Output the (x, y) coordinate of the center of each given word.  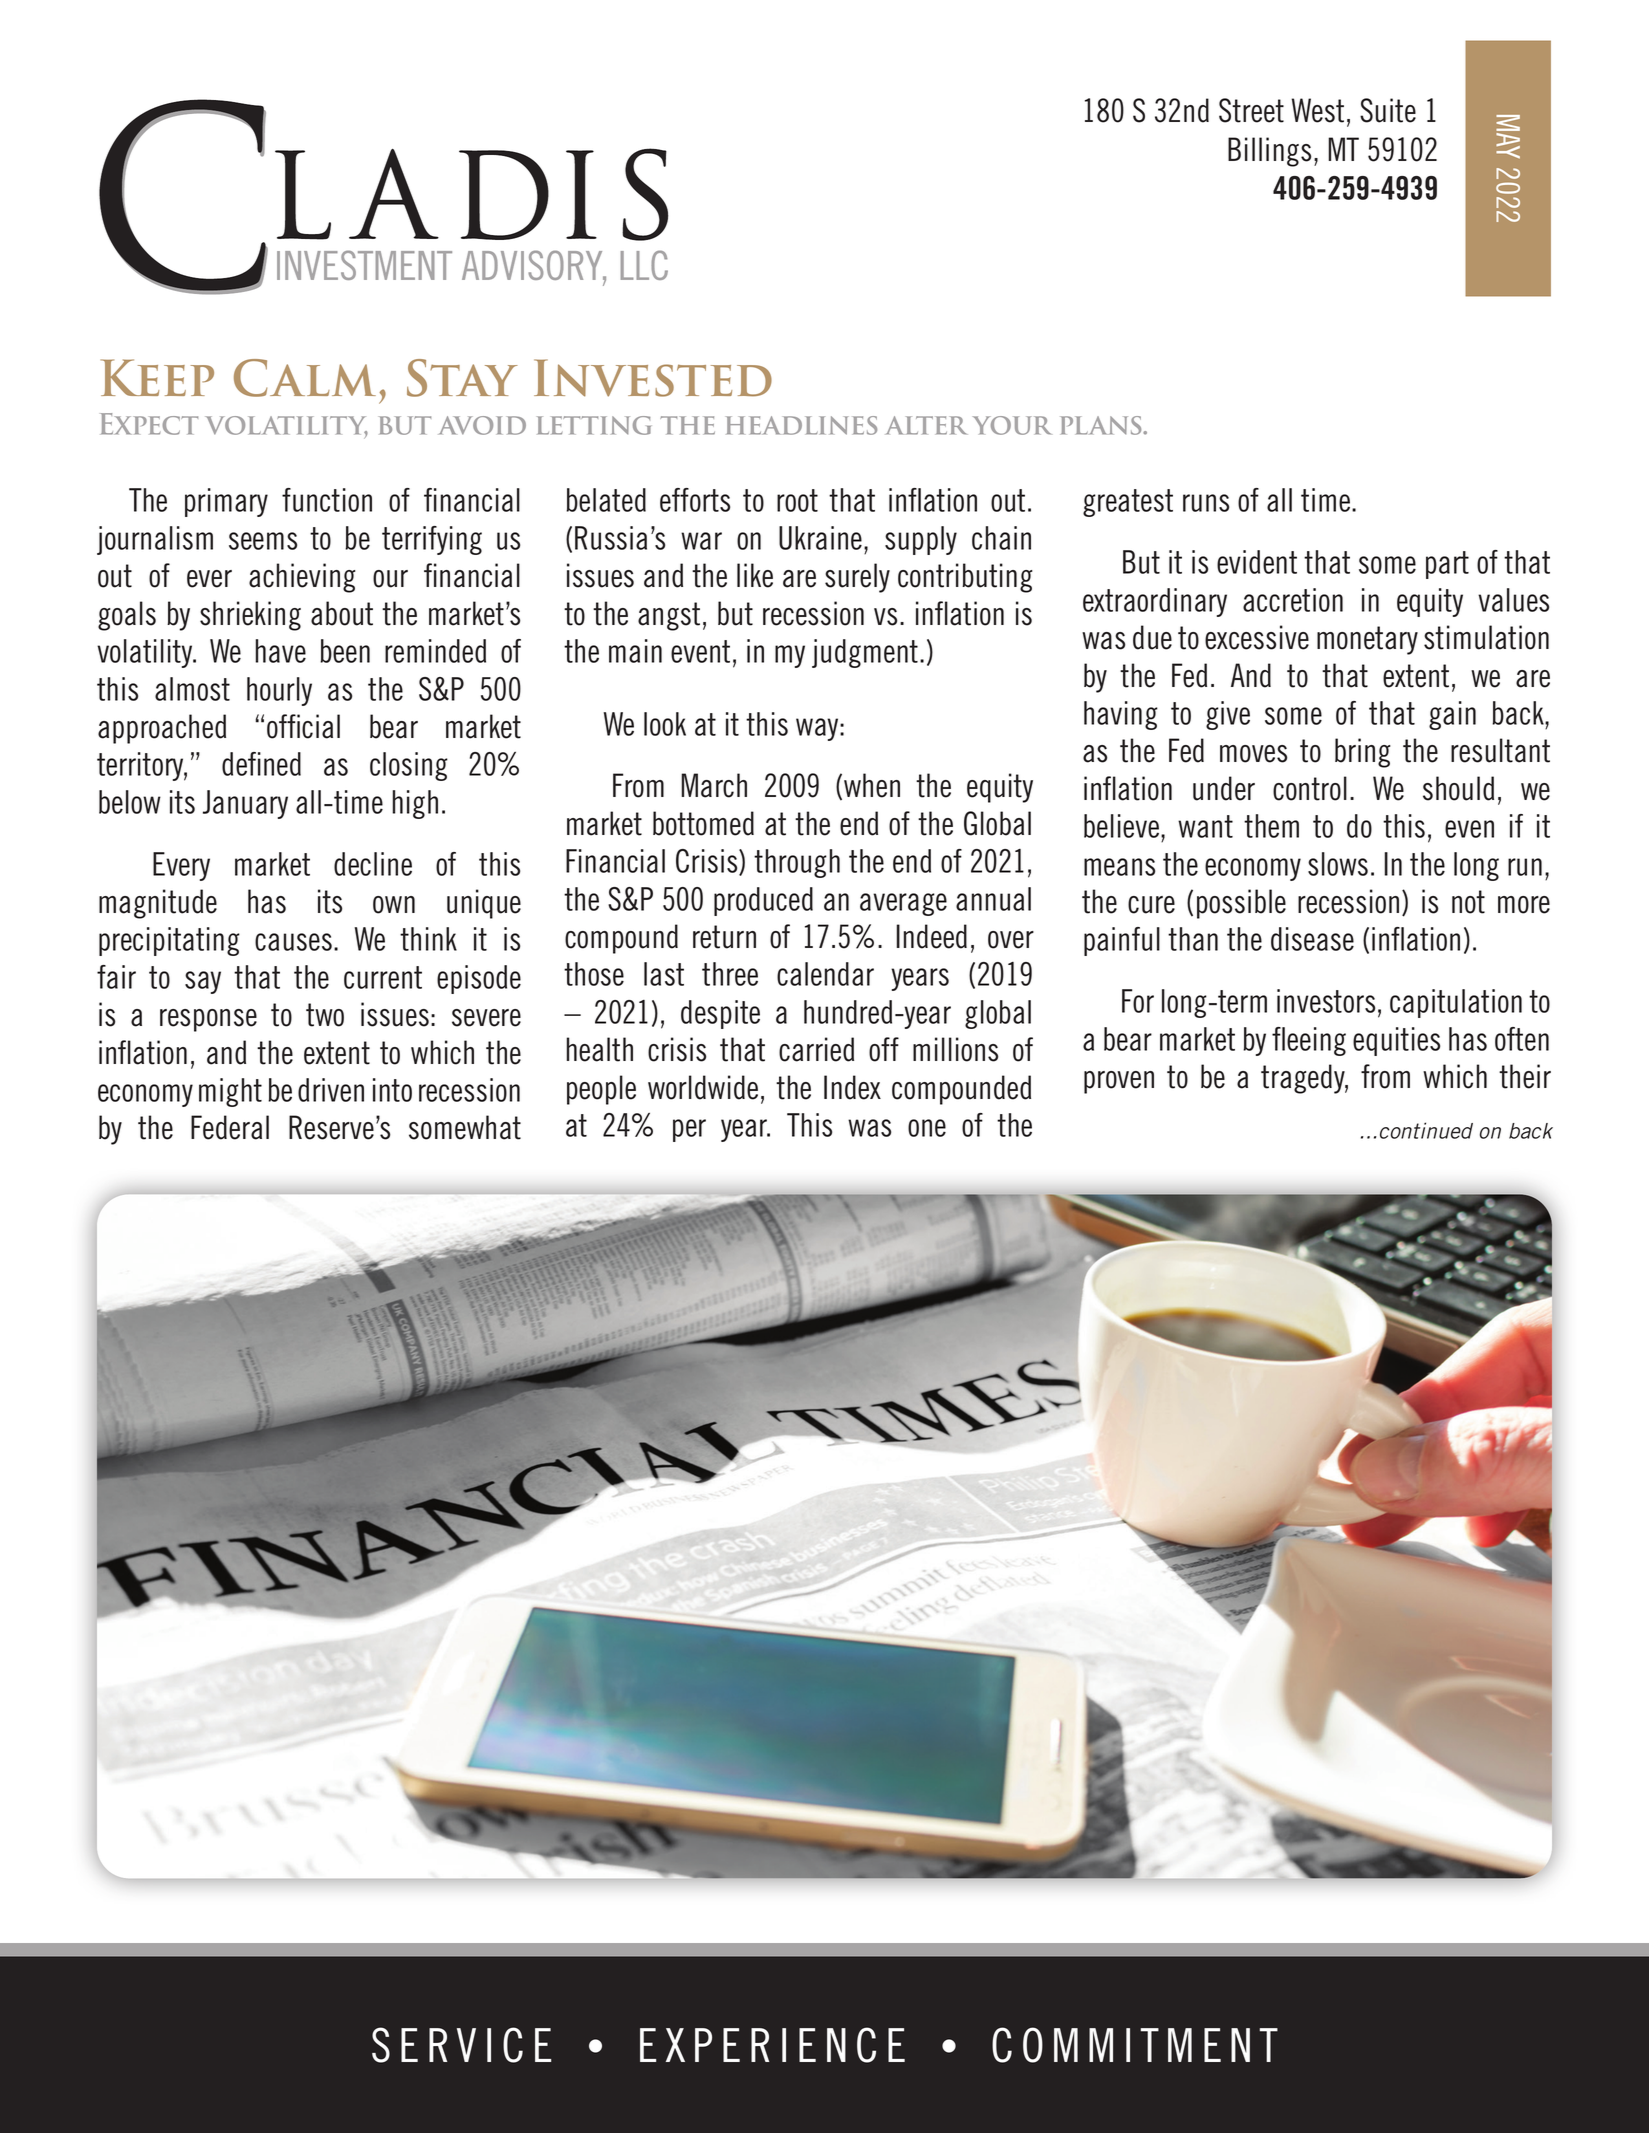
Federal (230, 1127)
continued (1426, 1130)
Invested (653, 378)
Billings (1269, 152)
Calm (305, 378)
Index (852, 1087)
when (872, 785)
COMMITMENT (1135, 2045)
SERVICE (461, 2045)
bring (1362, 753)
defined (261, 764)
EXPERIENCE (772, 2045)
